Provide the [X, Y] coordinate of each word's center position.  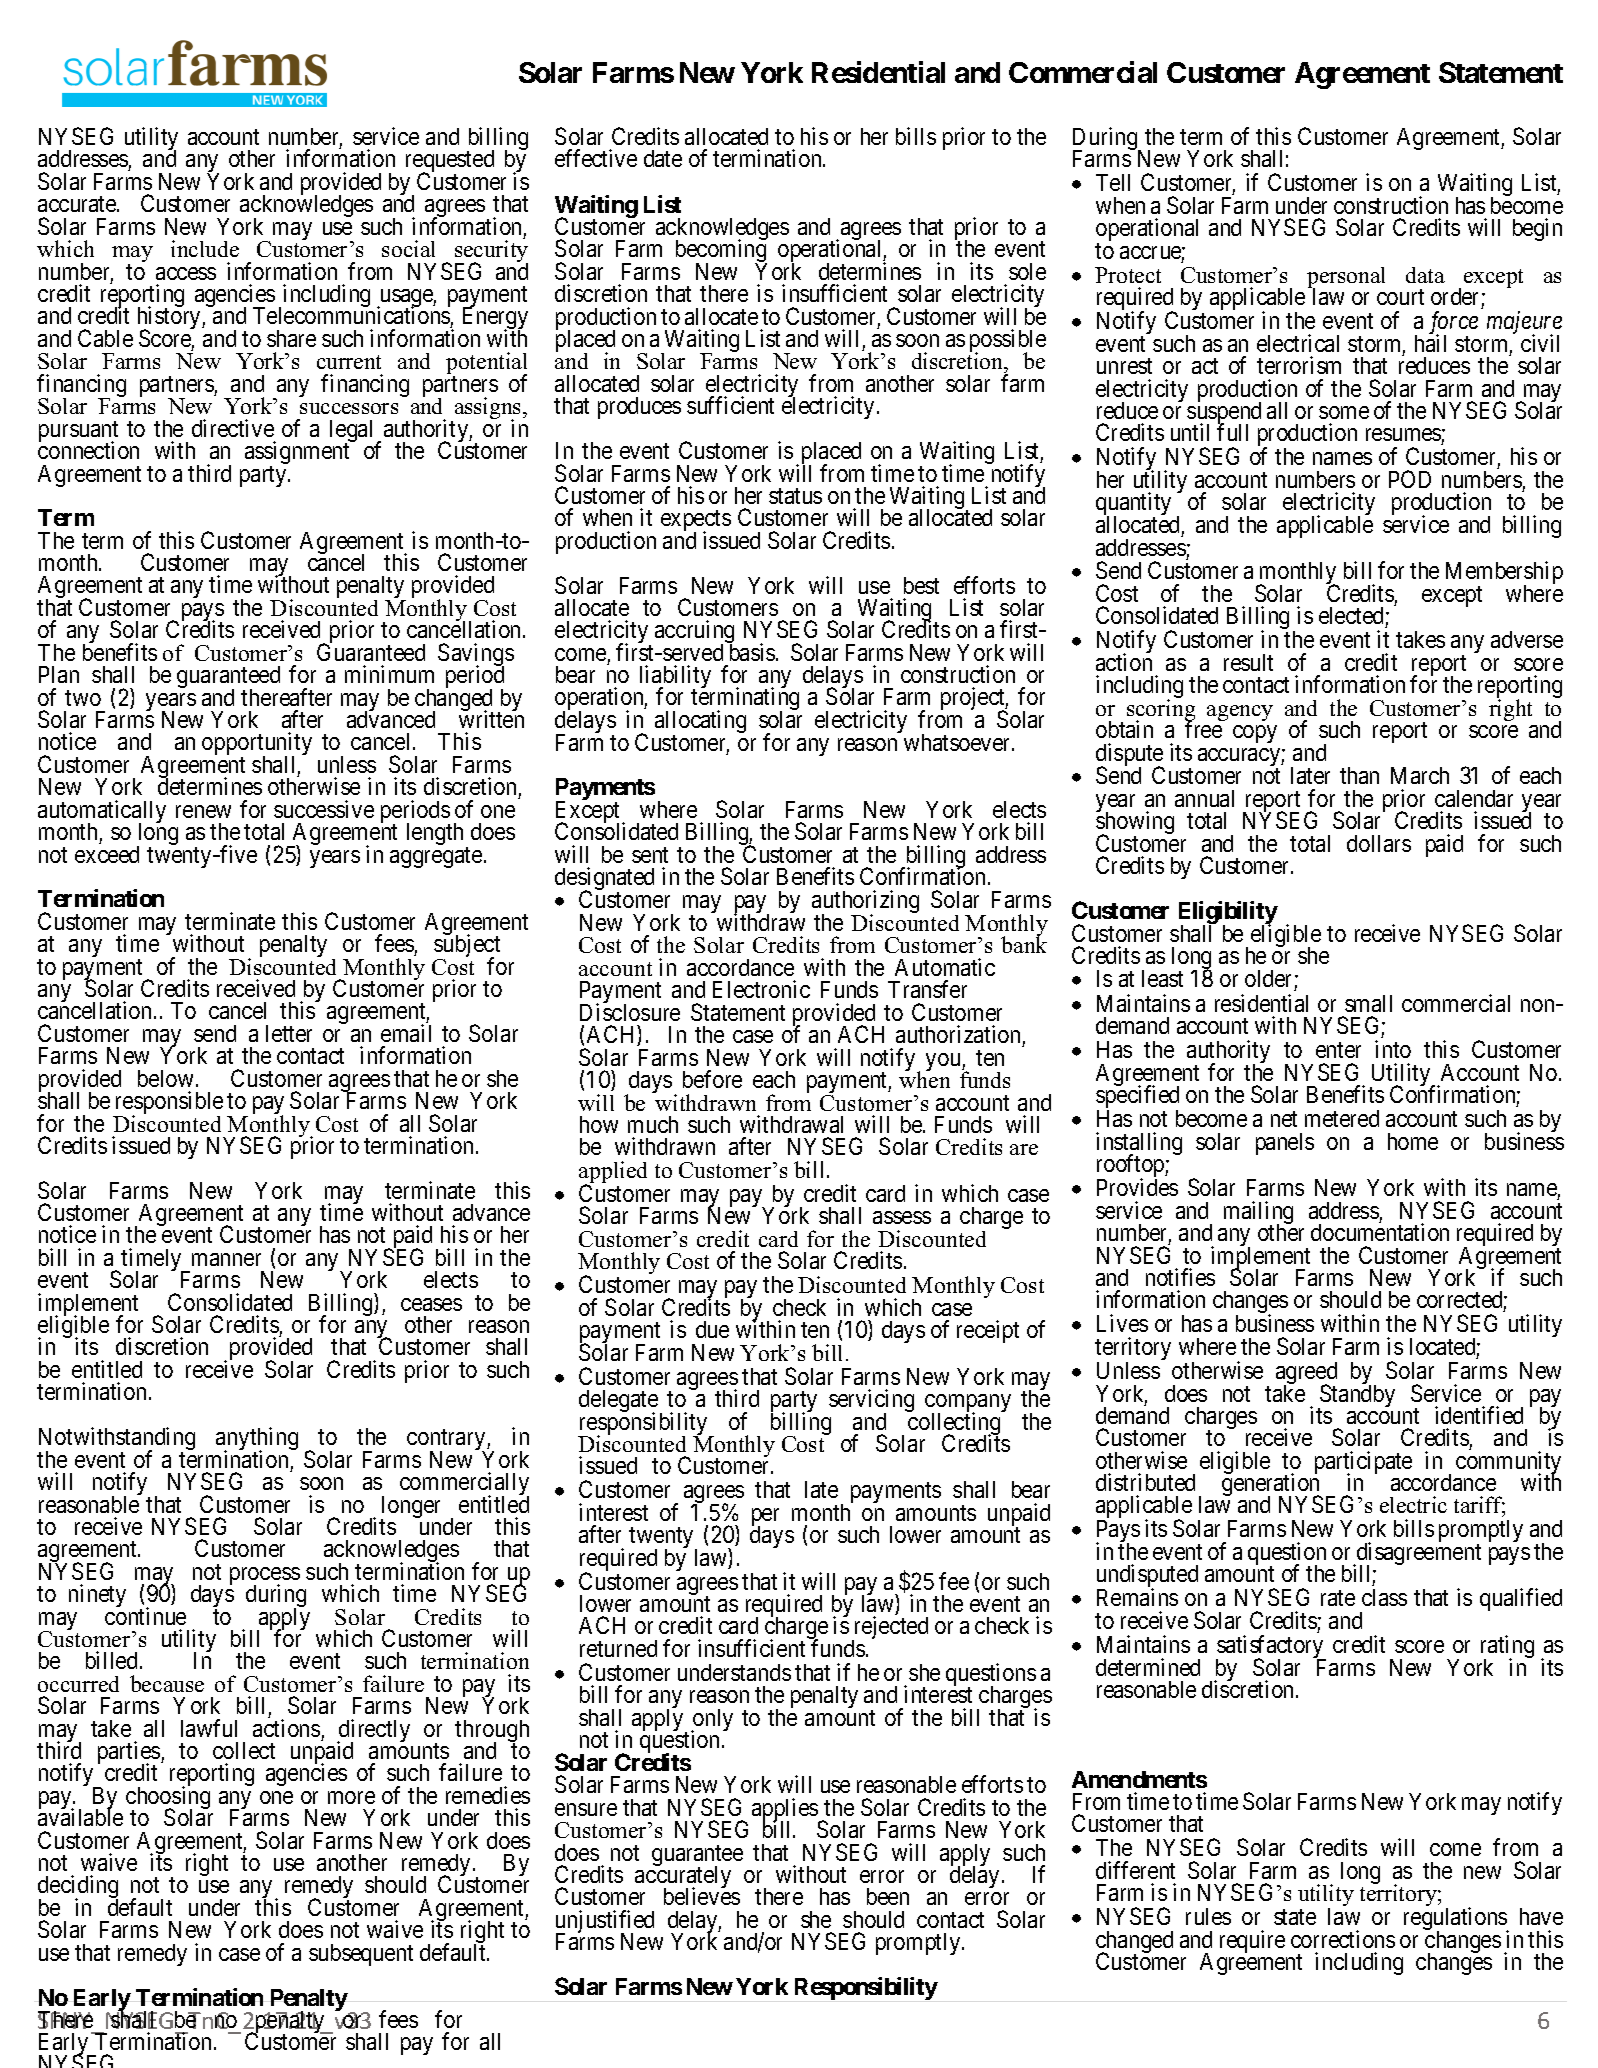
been [888, 1896]
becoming [721, 252]
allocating [700, 723]
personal [1346, 279]
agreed [1306, 1374]
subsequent [361, 1955]
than [1359, 775]
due [712, 1329]
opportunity [257, 745]
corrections [1343, 1939]
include [205, 248]
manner [226, 1259]
